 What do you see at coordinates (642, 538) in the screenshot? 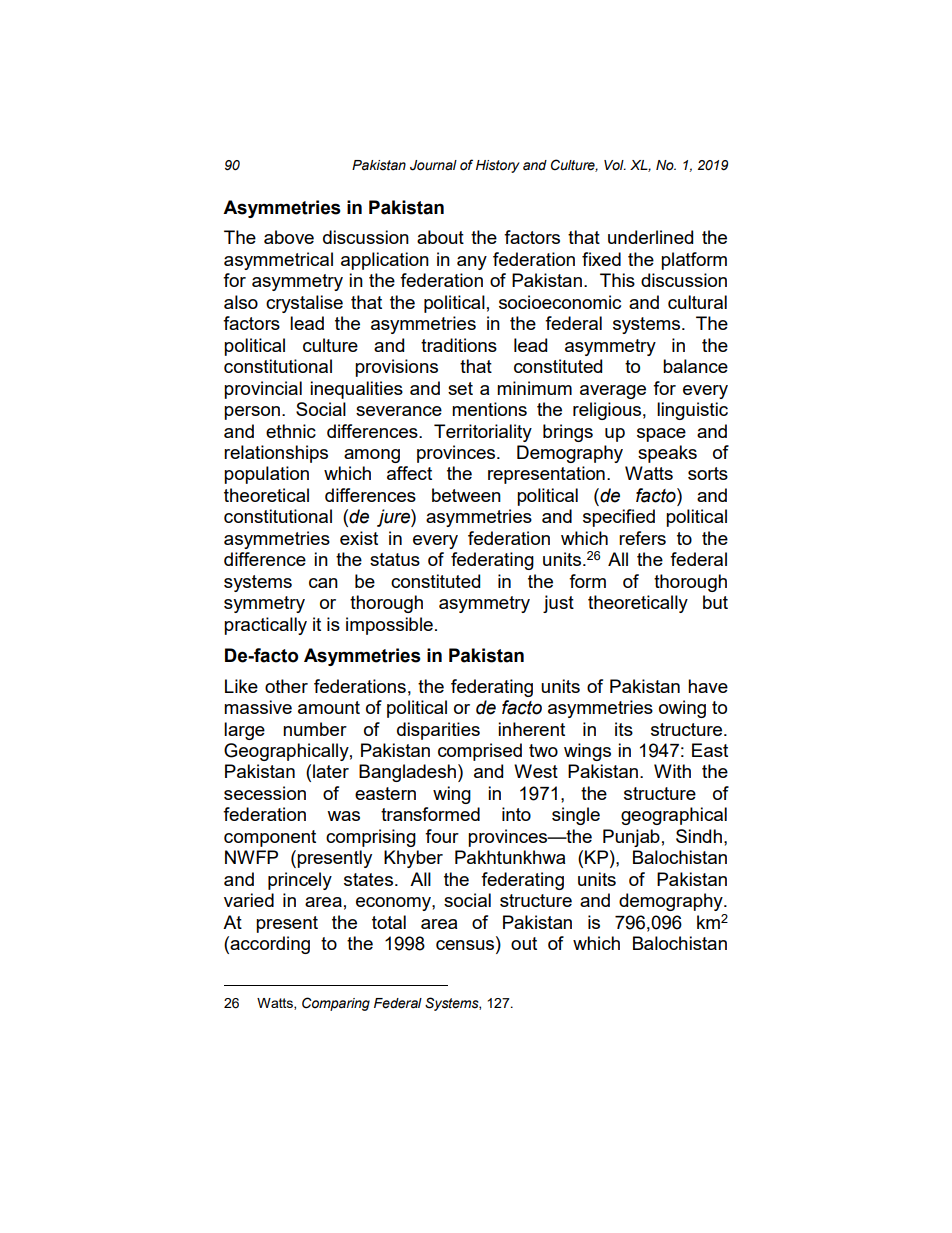
I see `refers` at bounding box center [642, 538].
